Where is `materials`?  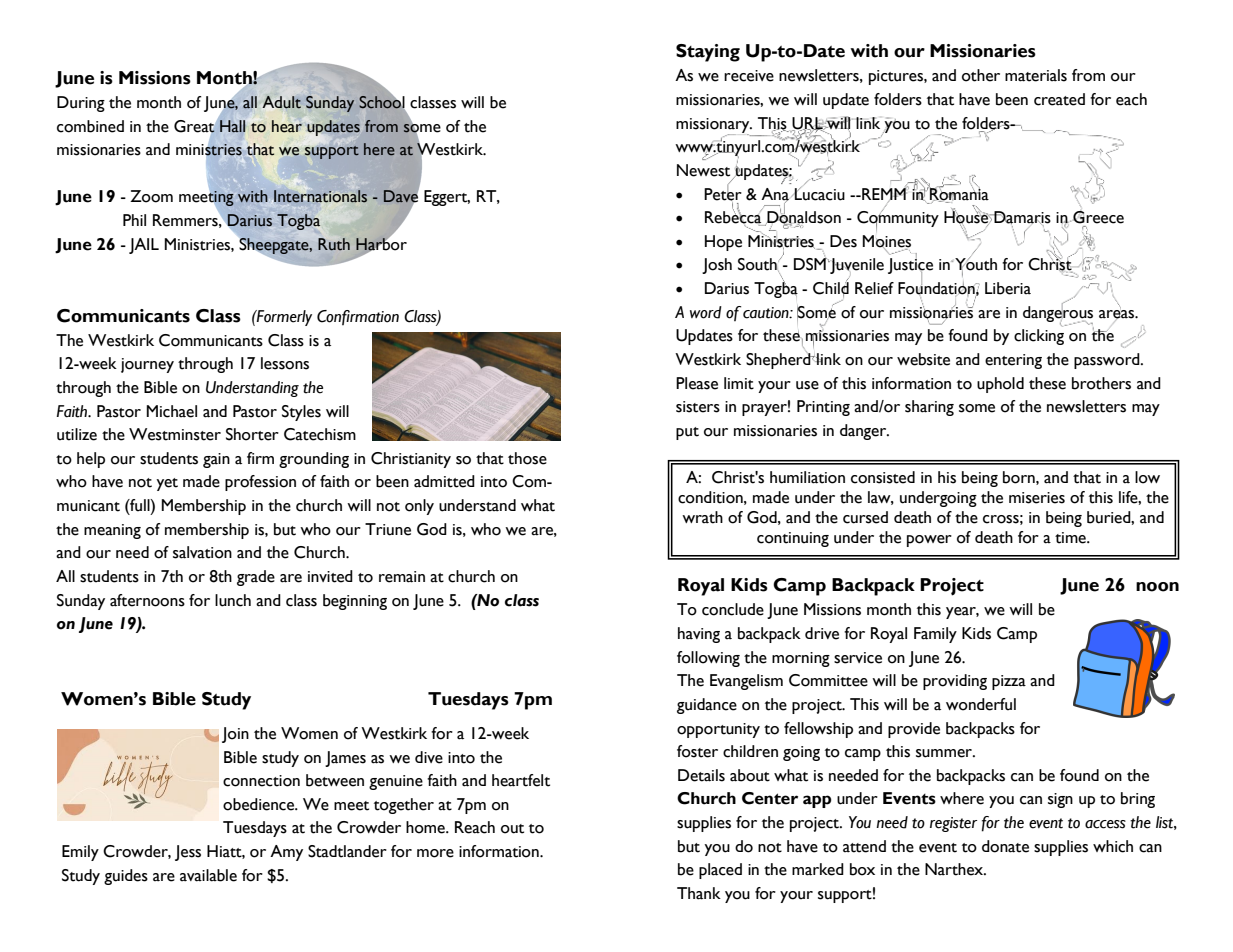 materials is located at coordinates (1036, 75).
